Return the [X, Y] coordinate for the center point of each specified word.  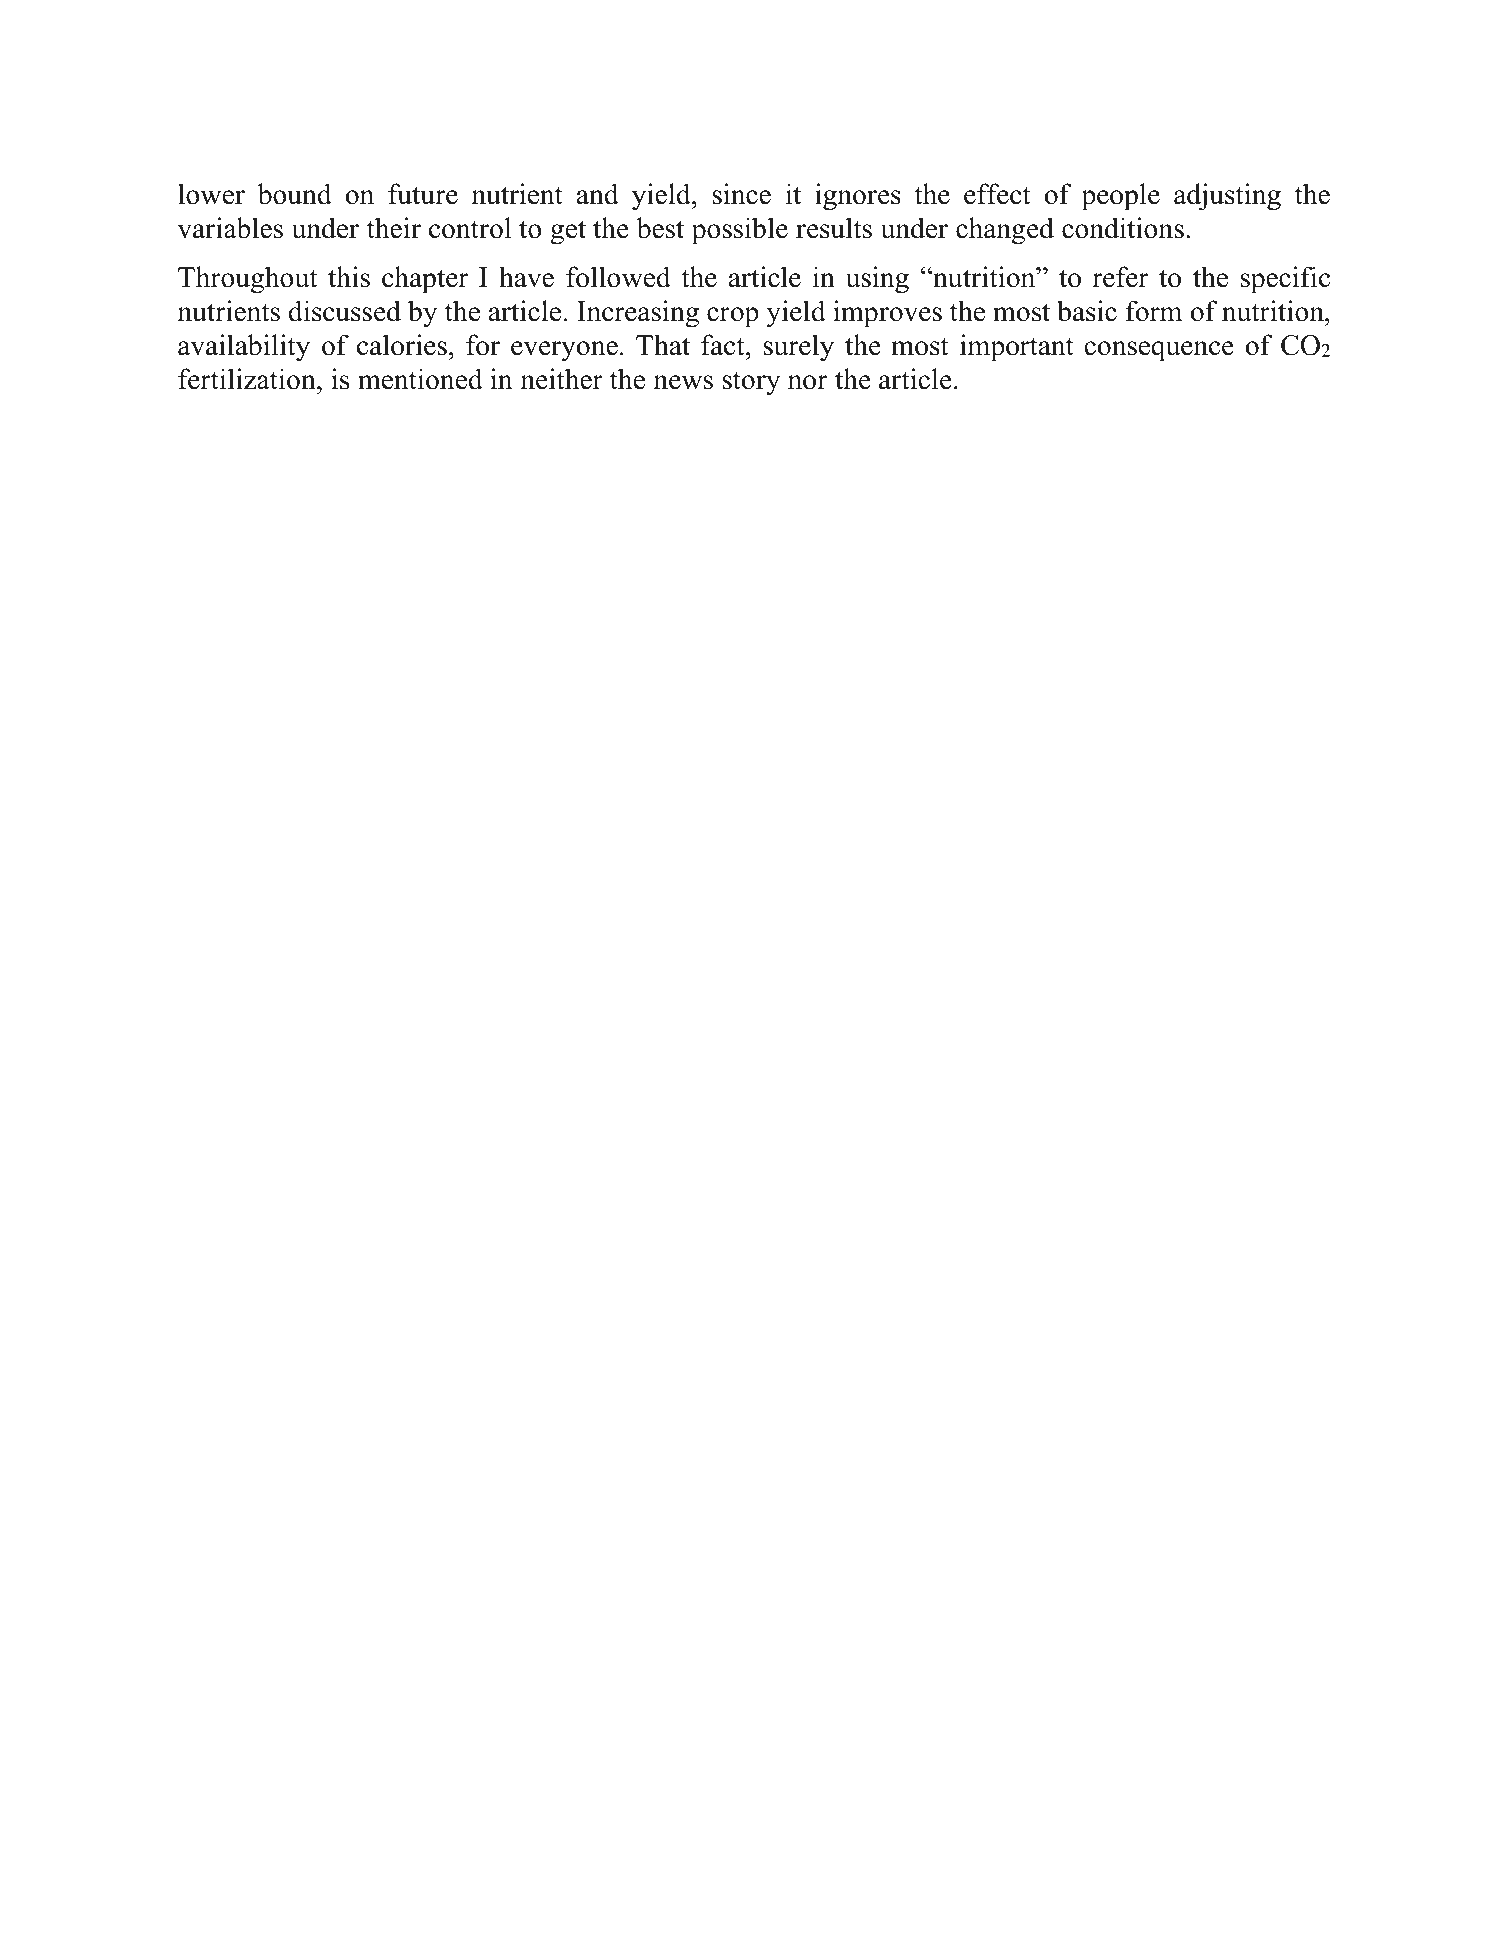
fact [724, 345]
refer [1120, 277]
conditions [1123, 228]
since [741, 194]
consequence [1159, 351]
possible [740, 231]
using [877, 280]
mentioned [420, 379]
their [394, 228]
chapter [425, 280]
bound [295, 194]
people [1120, 197]
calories [402, 345]
